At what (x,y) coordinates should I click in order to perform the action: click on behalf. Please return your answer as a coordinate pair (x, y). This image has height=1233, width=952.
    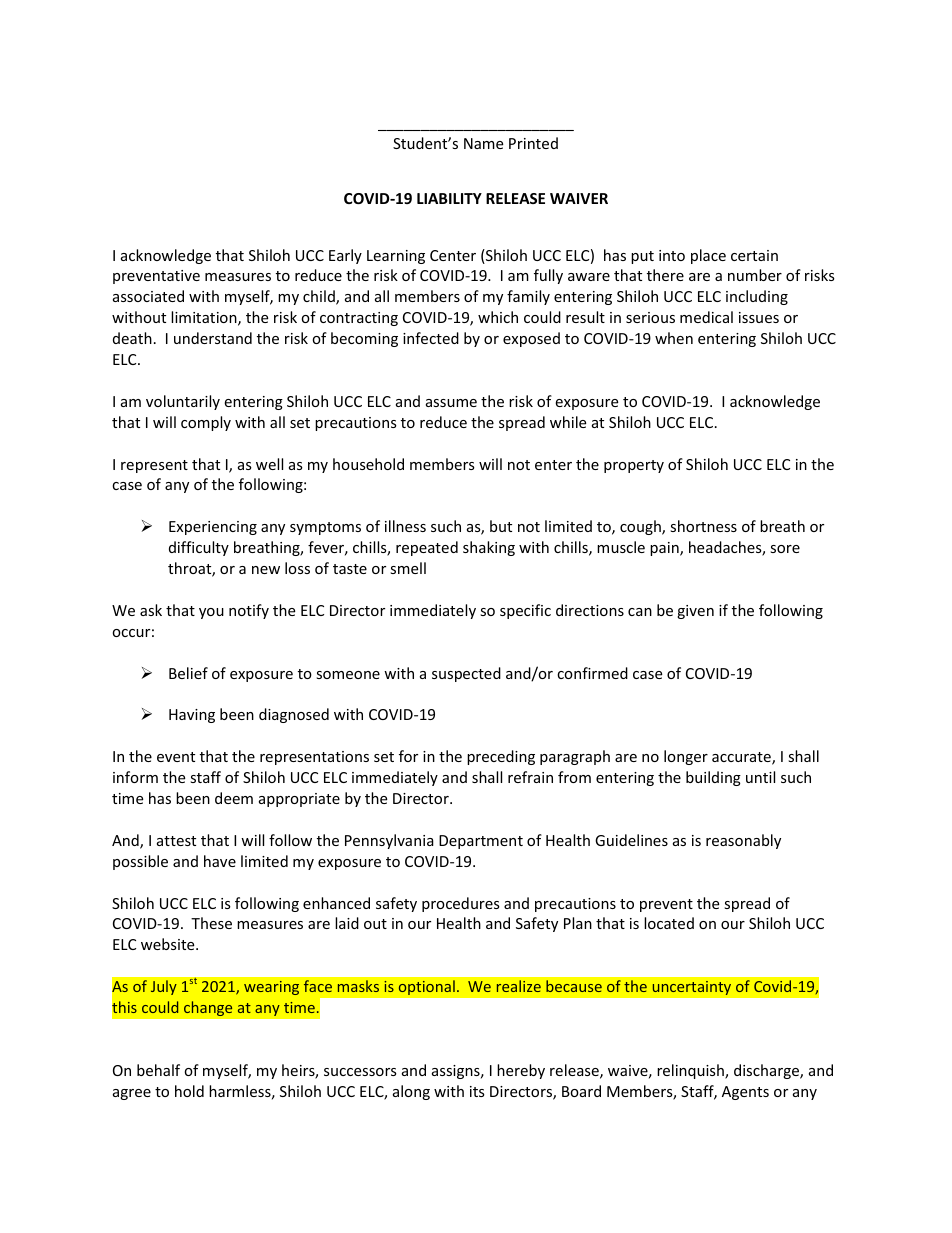
    Looking at the image, I should click on (158, 1070).
